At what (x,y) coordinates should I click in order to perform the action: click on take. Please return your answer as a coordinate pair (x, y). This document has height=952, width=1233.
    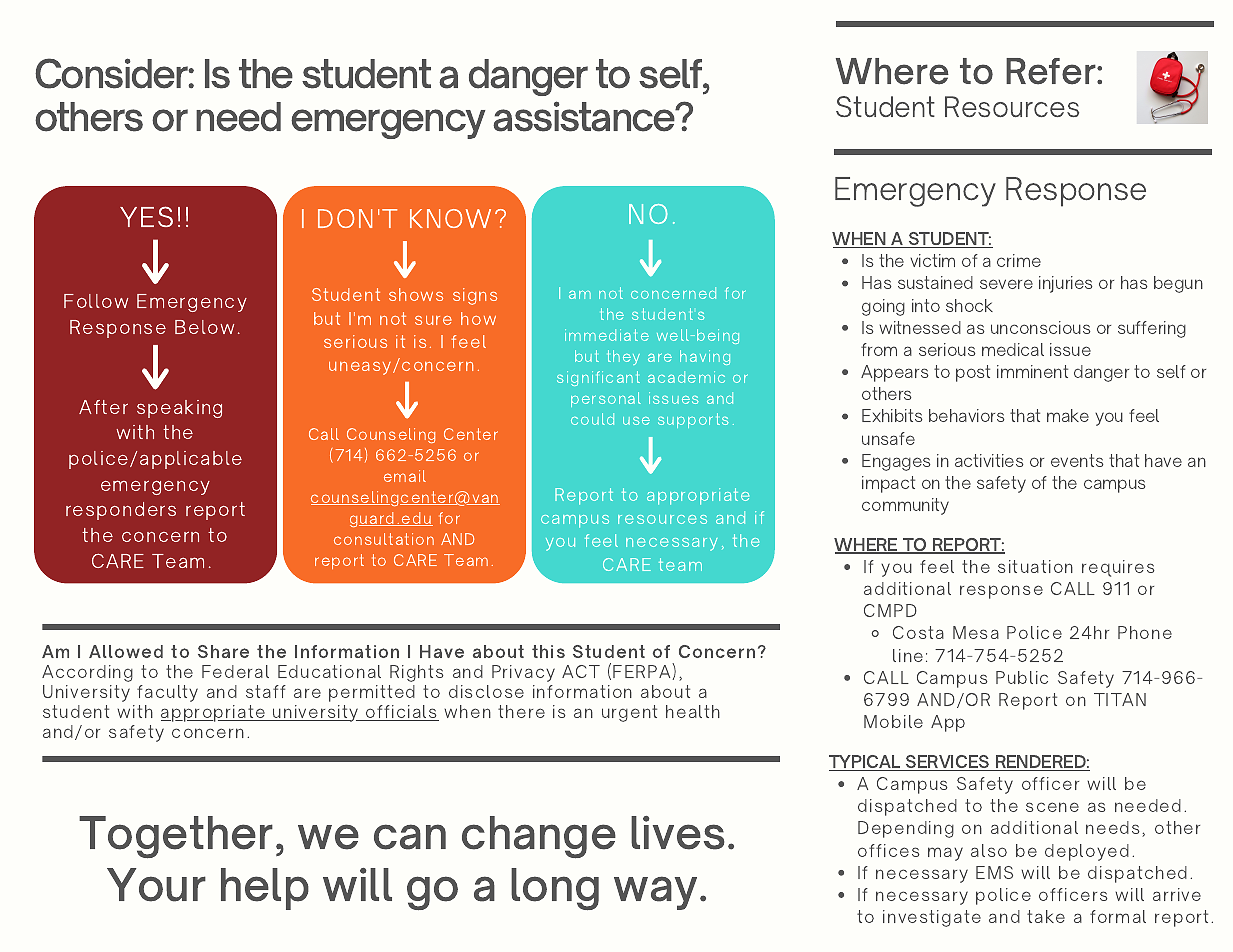
    Looking at the image, I should click on (1046, 916).
